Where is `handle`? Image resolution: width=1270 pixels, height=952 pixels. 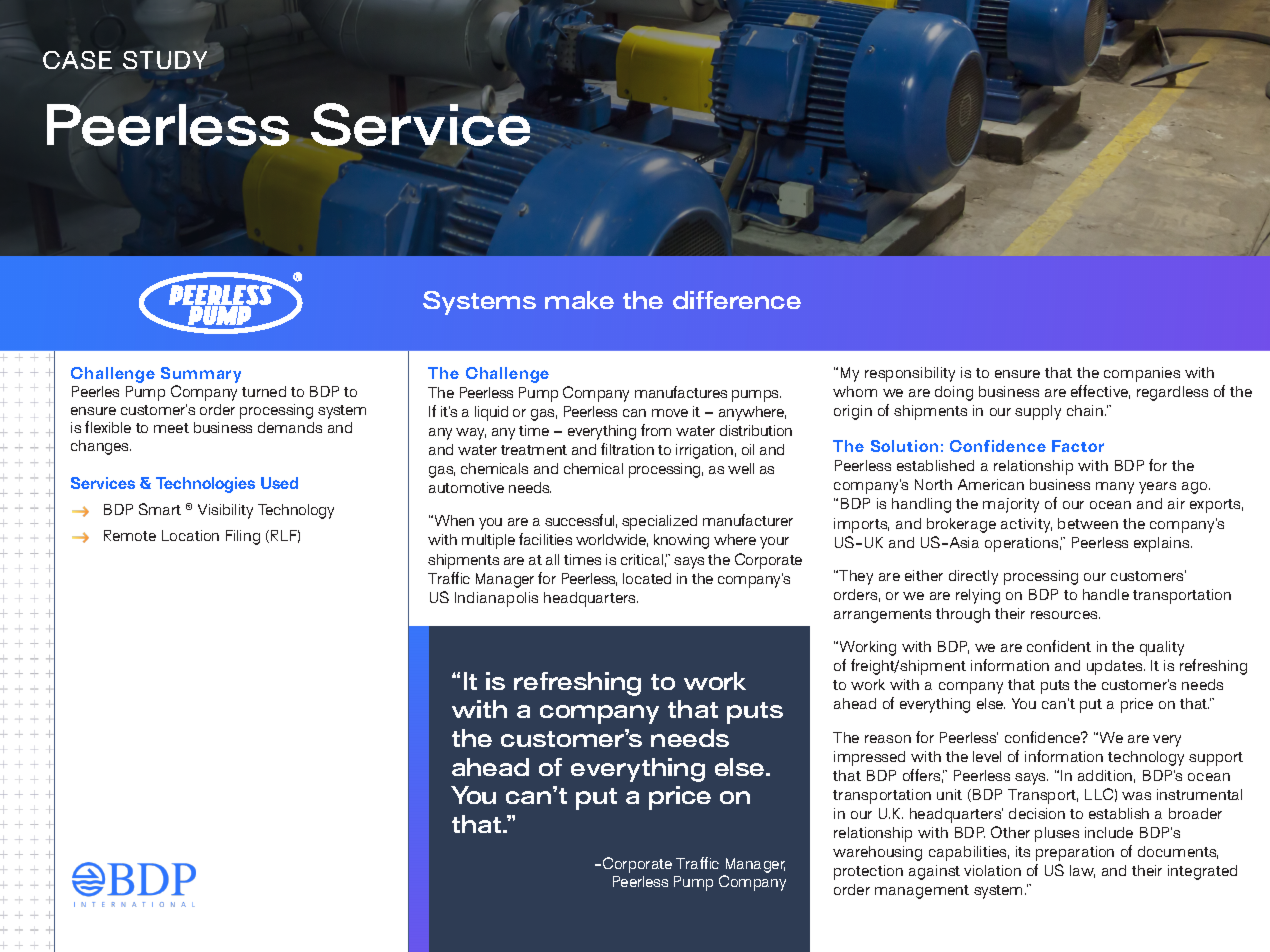 handle is located at coordinates (1106, 594).
